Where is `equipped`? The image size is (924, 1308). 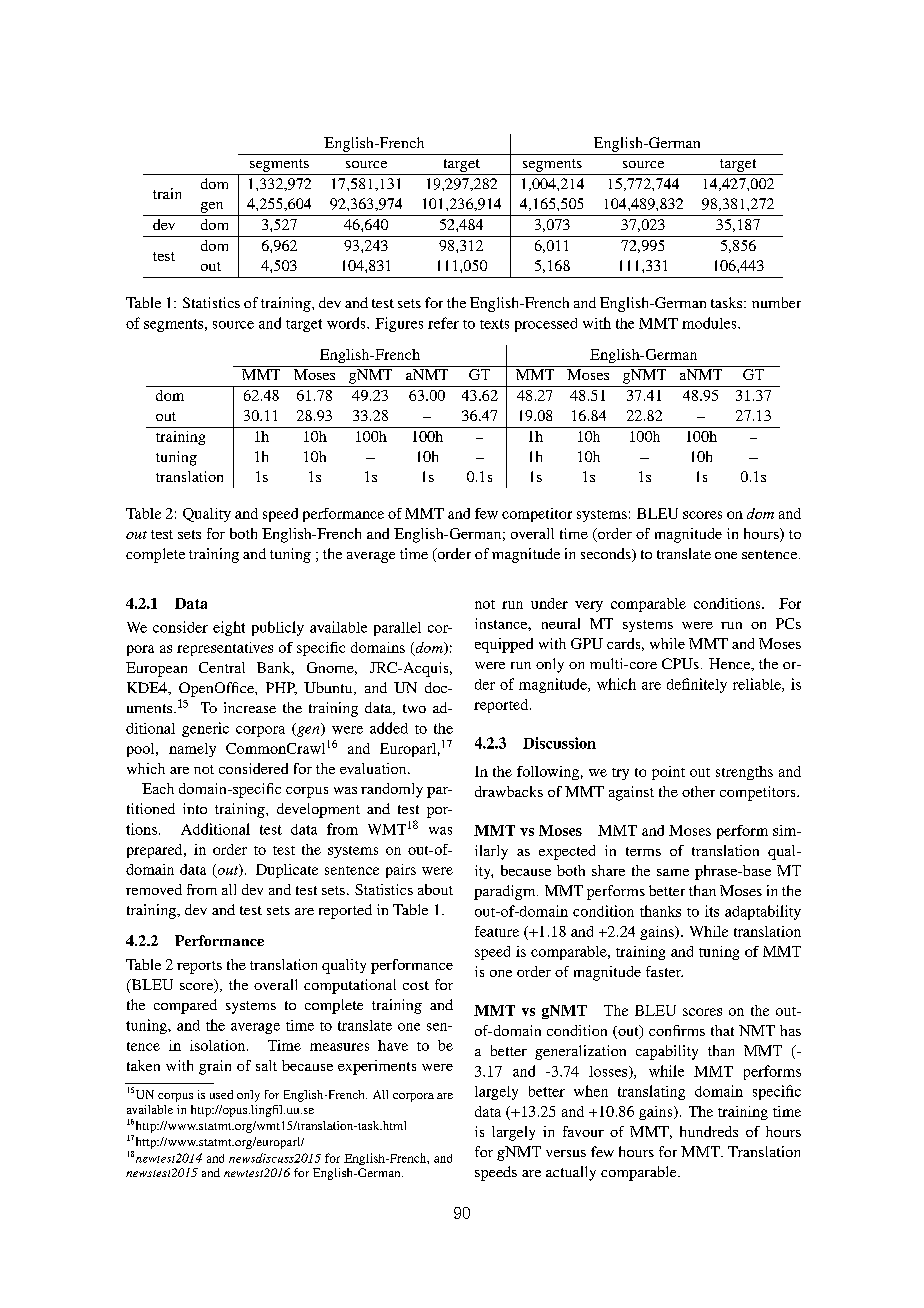
equipped is located at coordinates (504, 645).
